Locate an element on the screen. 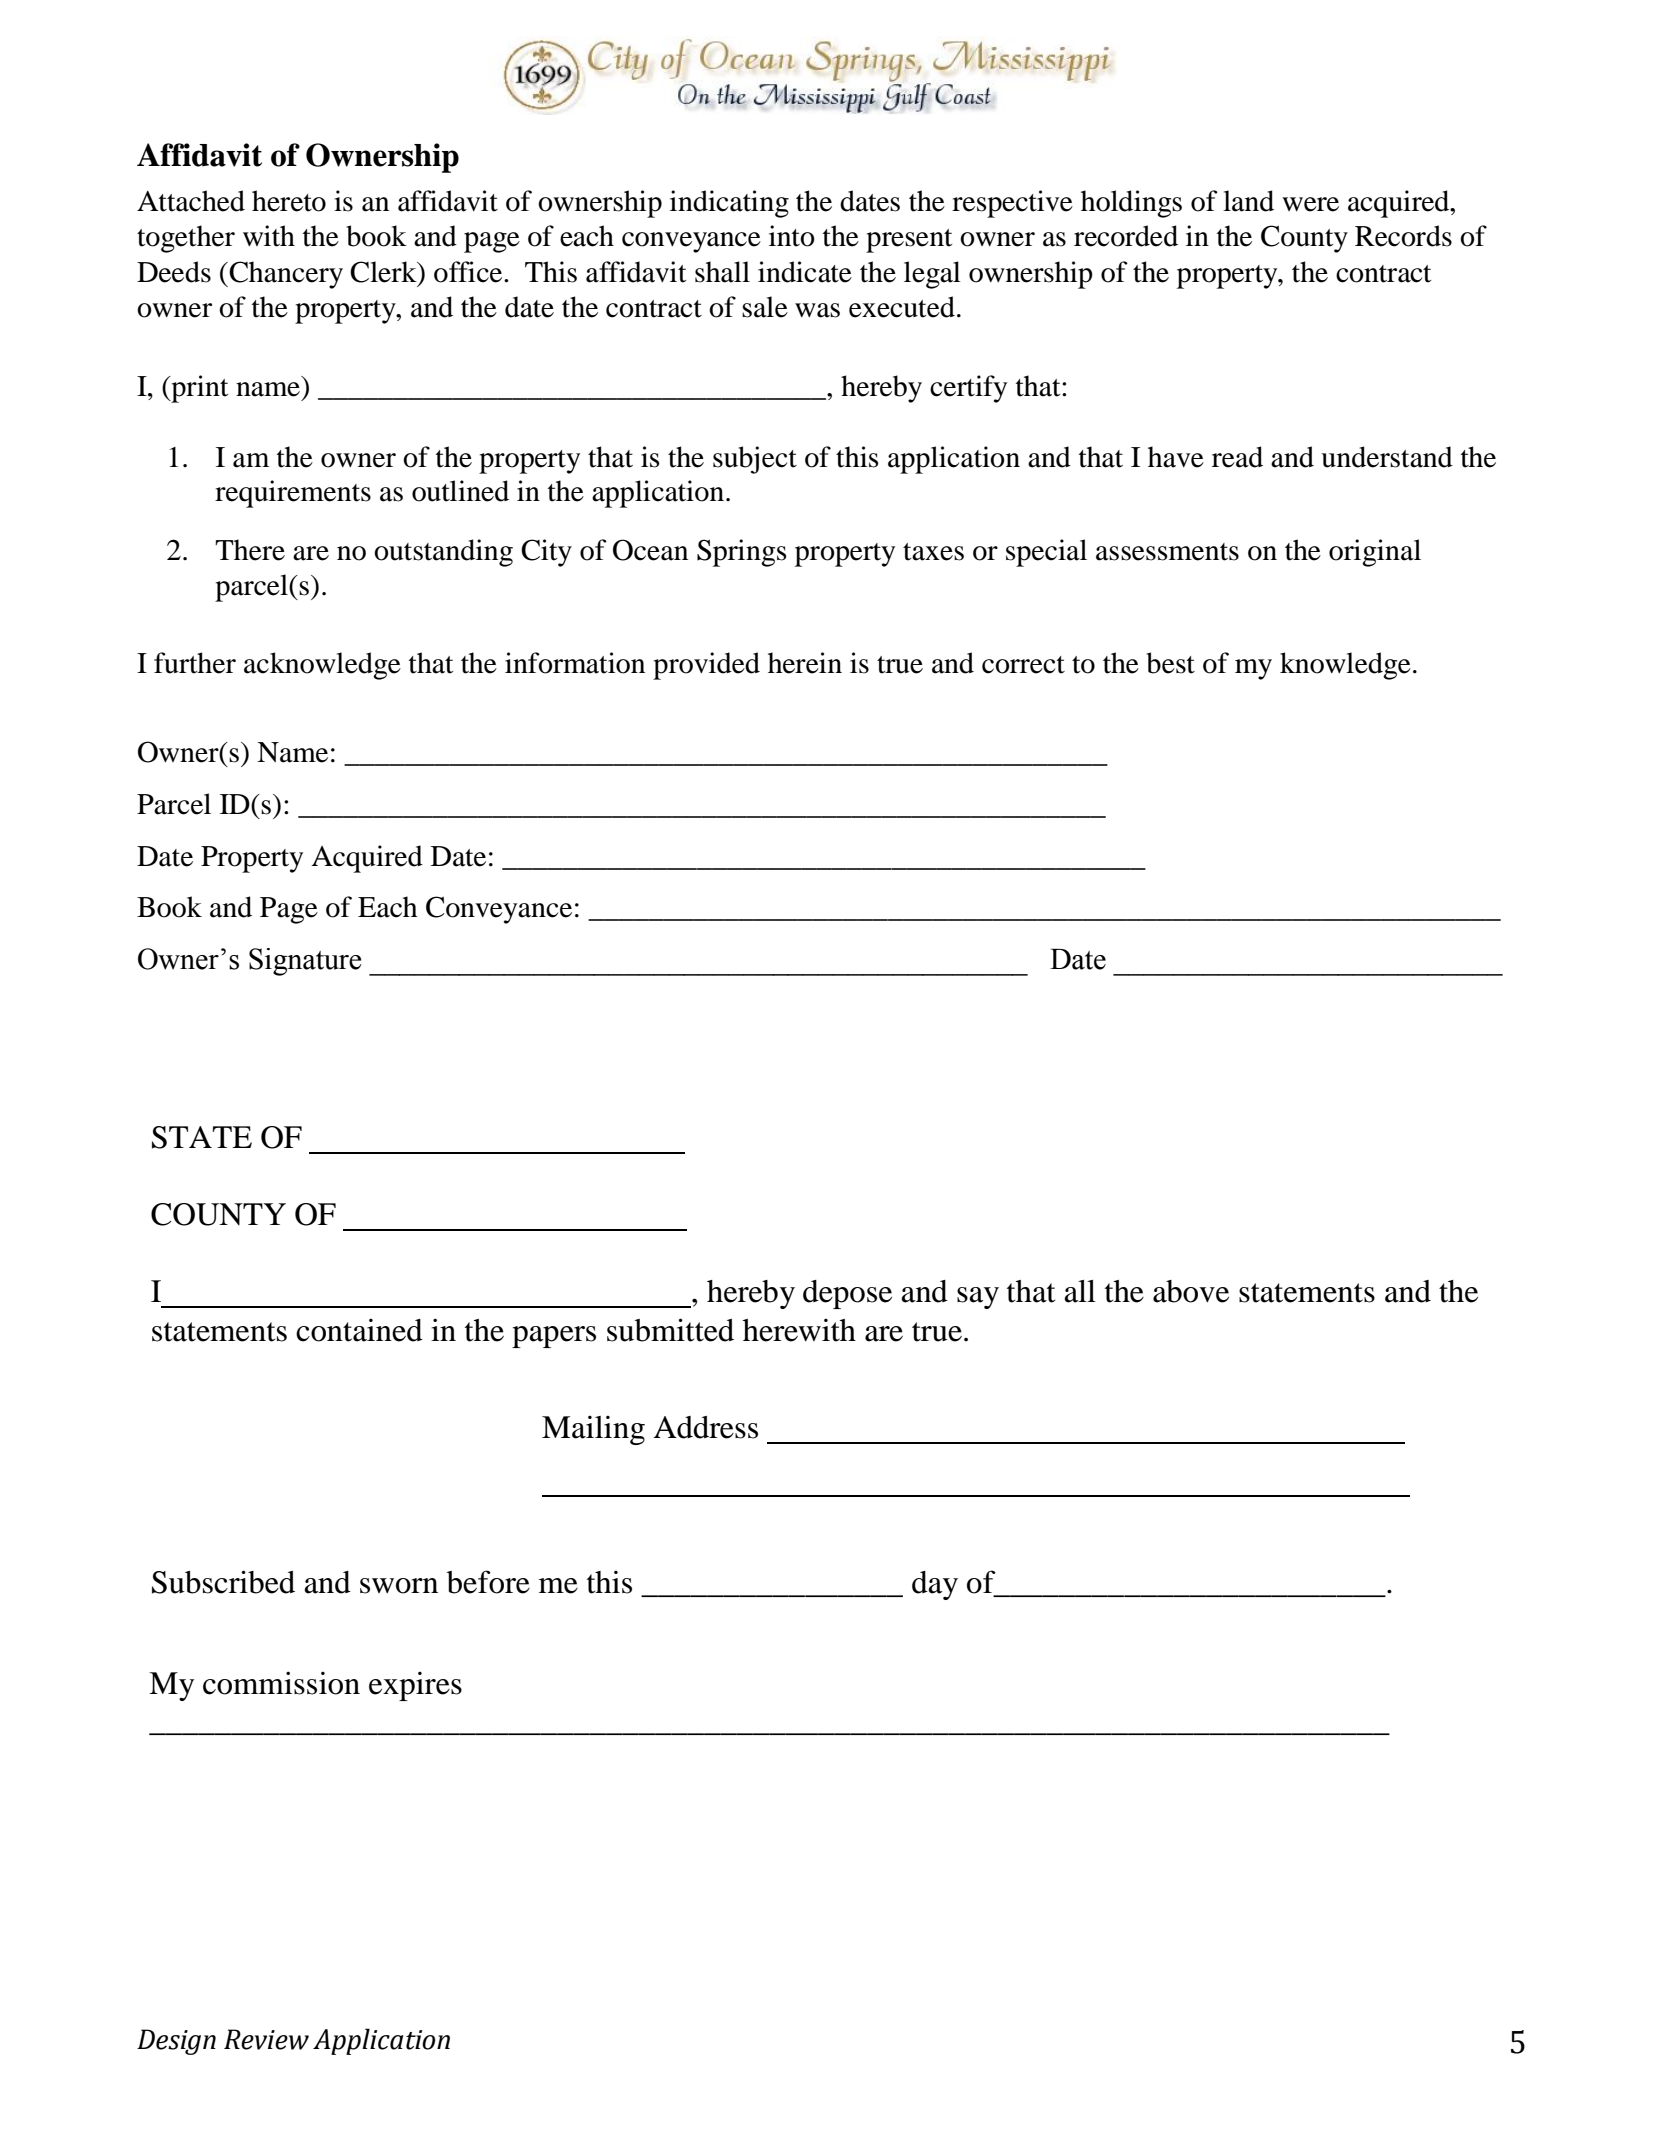  best is located at coordinates (1171, 663).
